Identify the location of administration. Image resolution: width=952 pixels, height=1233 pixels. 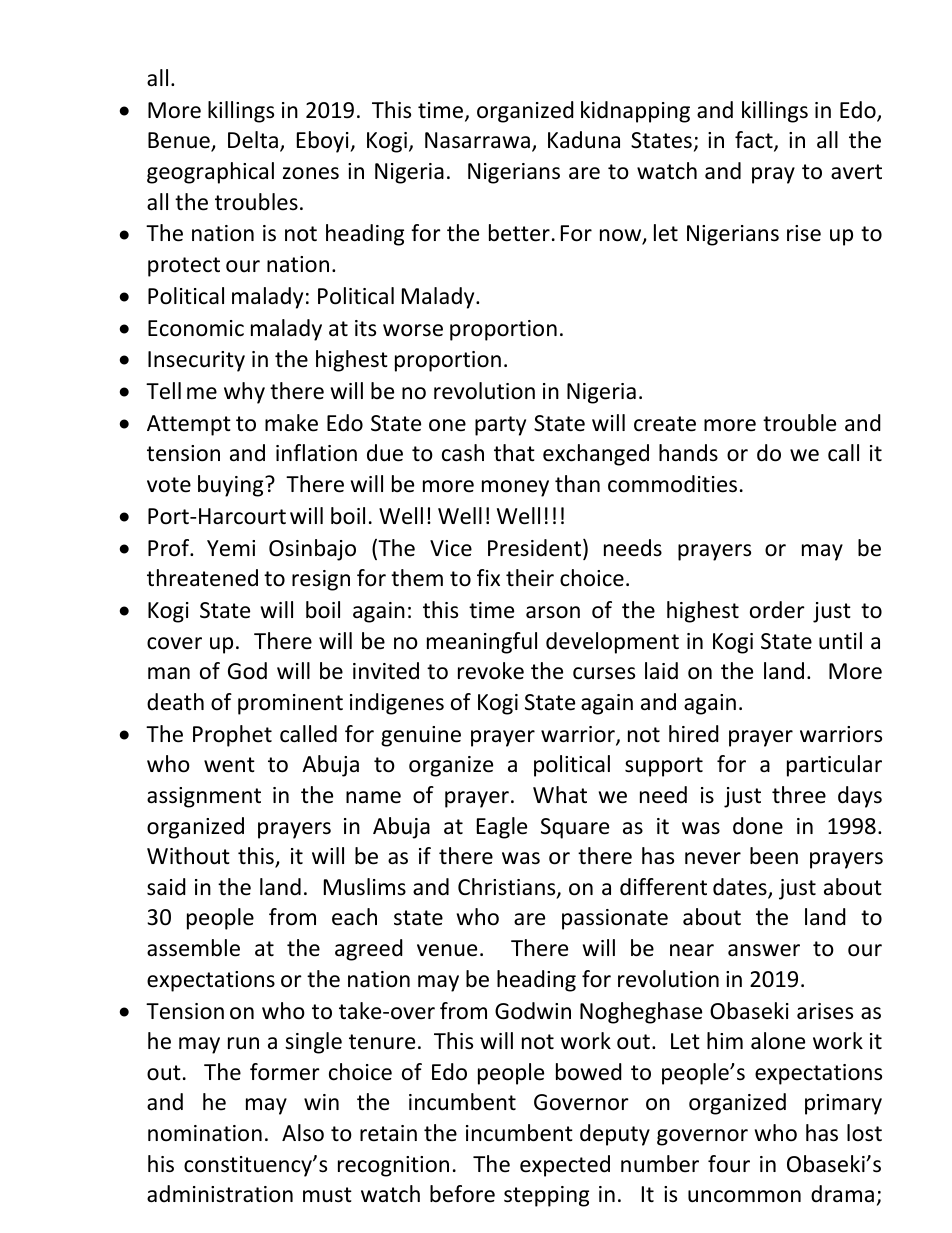
(220, 1194).
